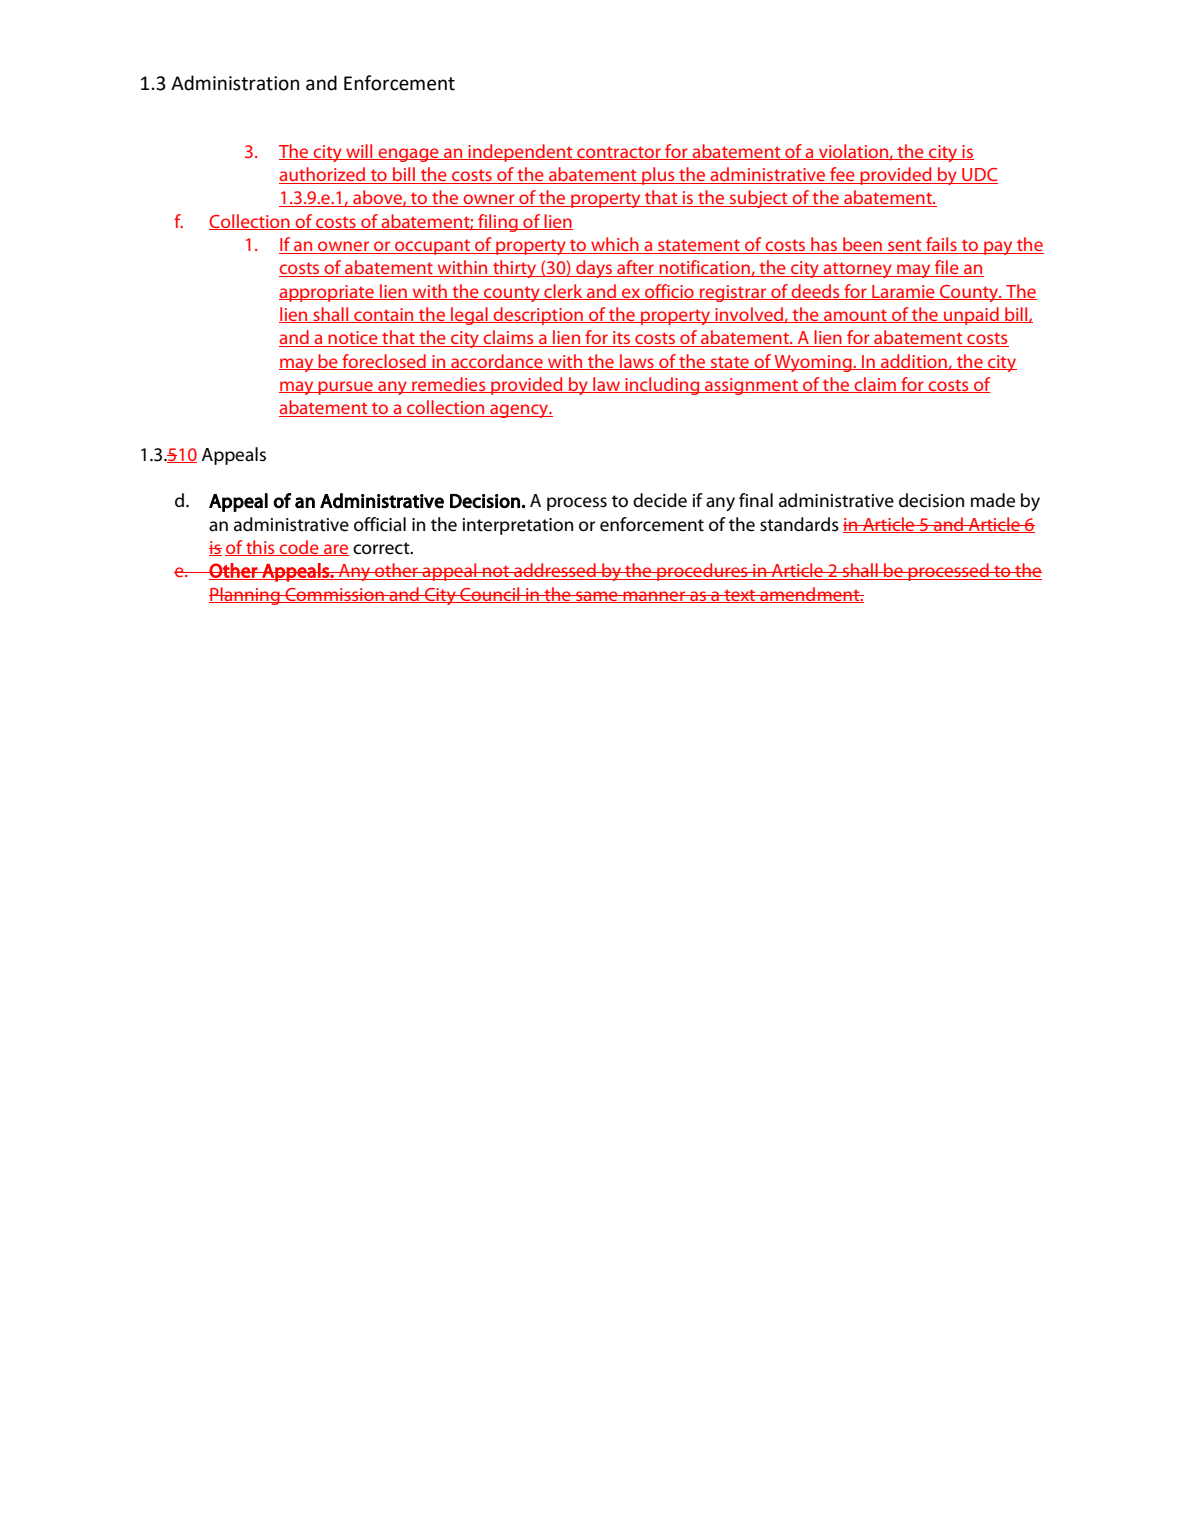 Image resolution: width=1186 pixels, height=1535 pixels. What do you see at coordinates (334, 595) in the screenshot?
I see `Commission` at bounding box center [334, 595].
